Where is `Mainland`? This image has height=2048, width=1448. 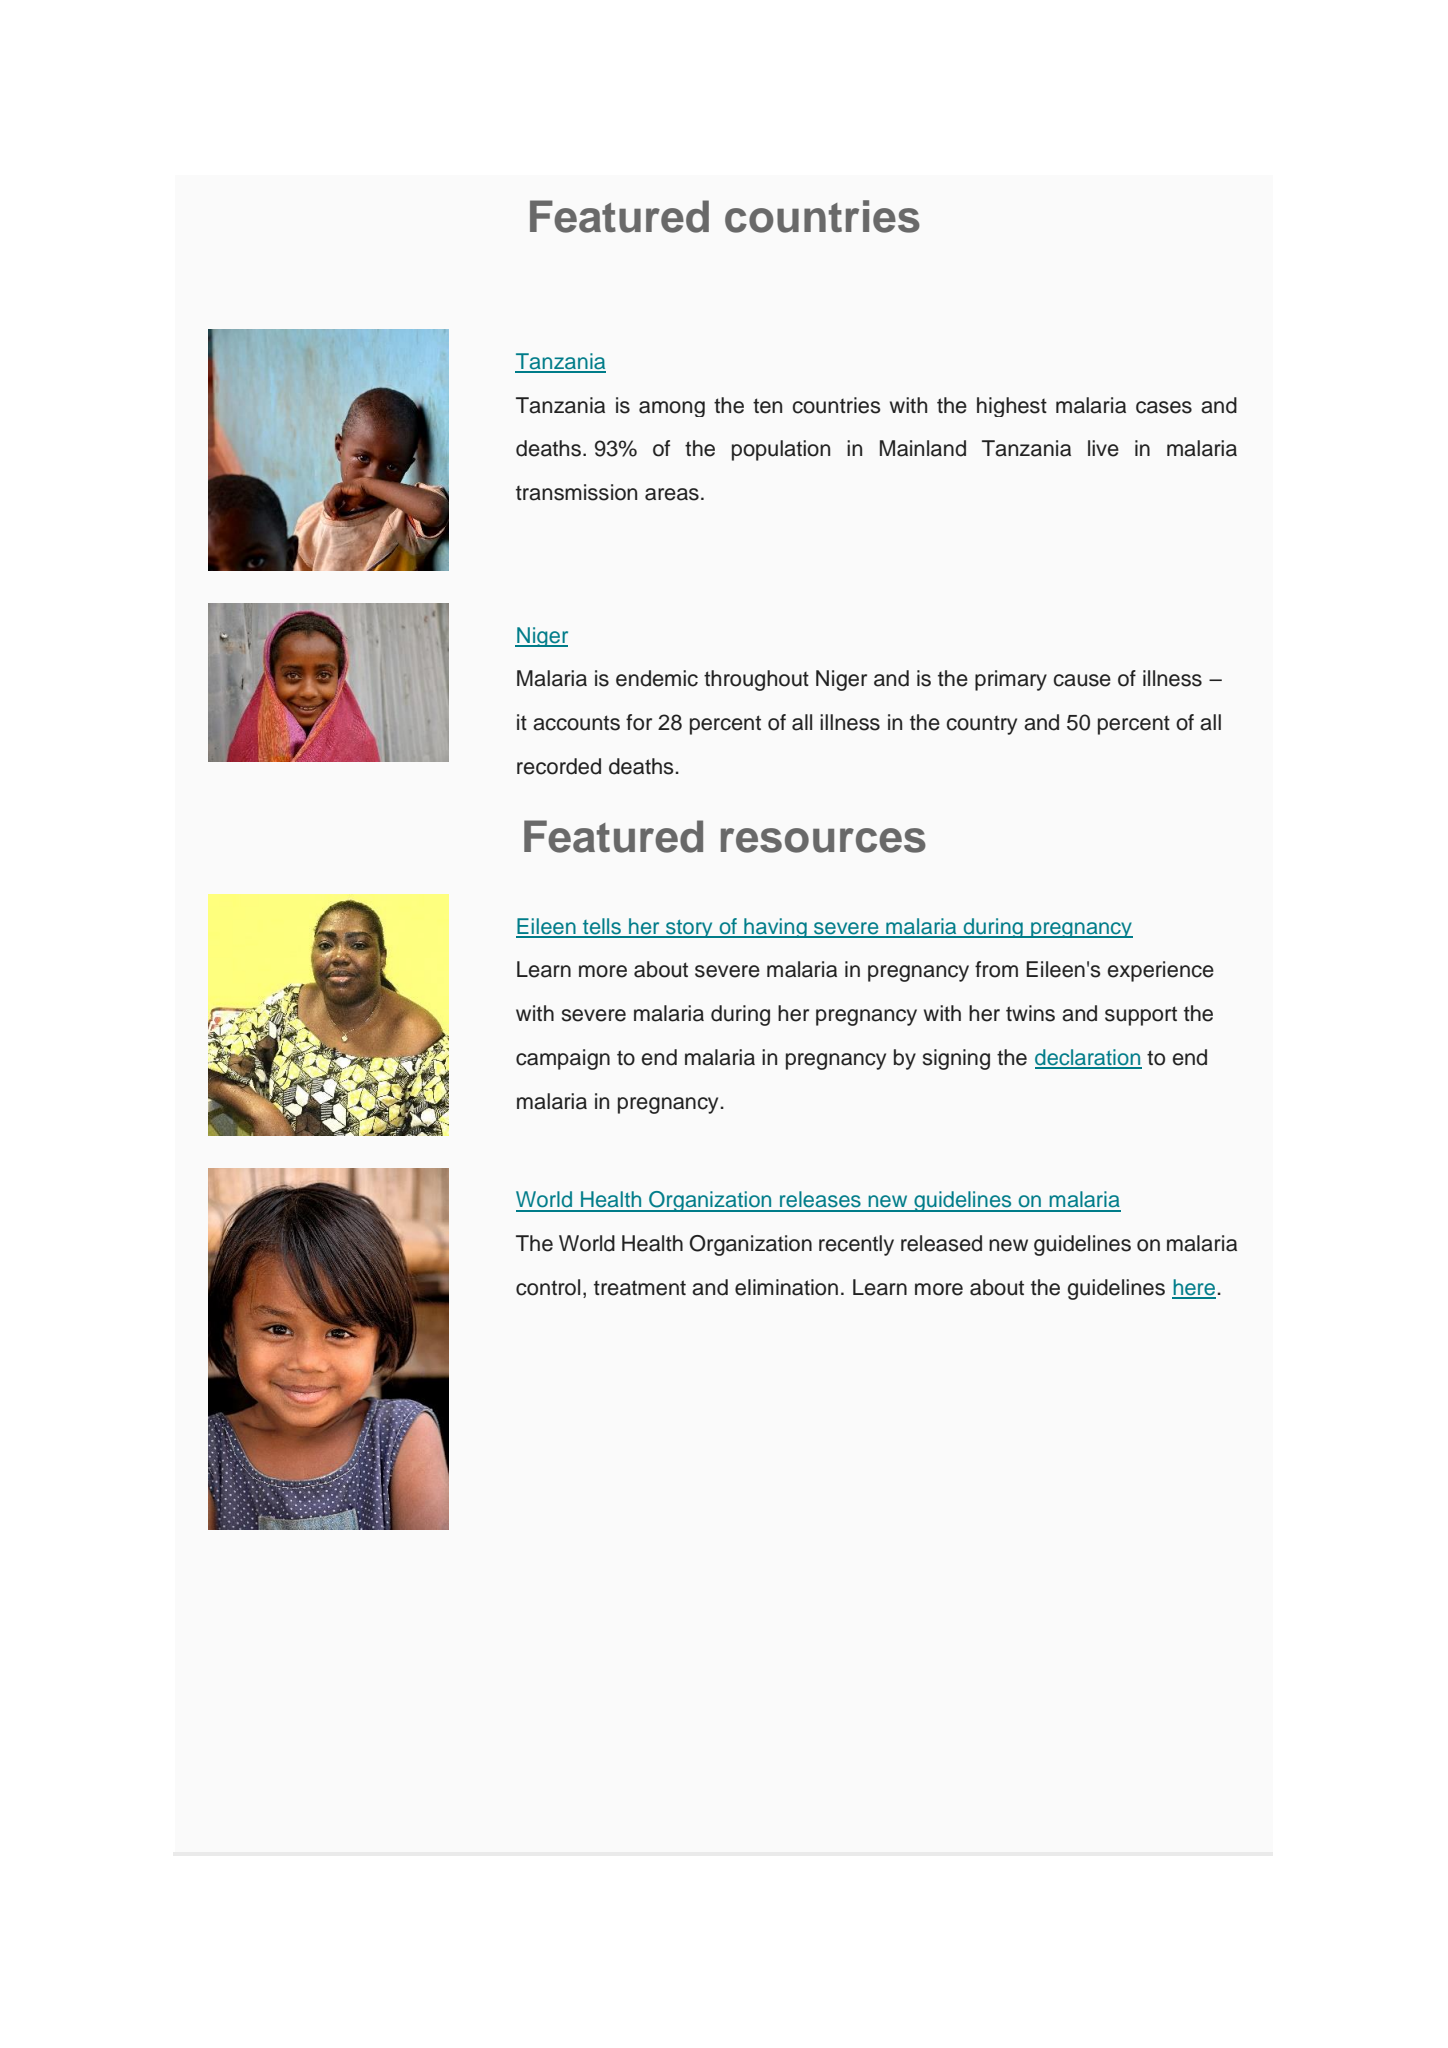
Mainland is located at coordinates (923, 448).
